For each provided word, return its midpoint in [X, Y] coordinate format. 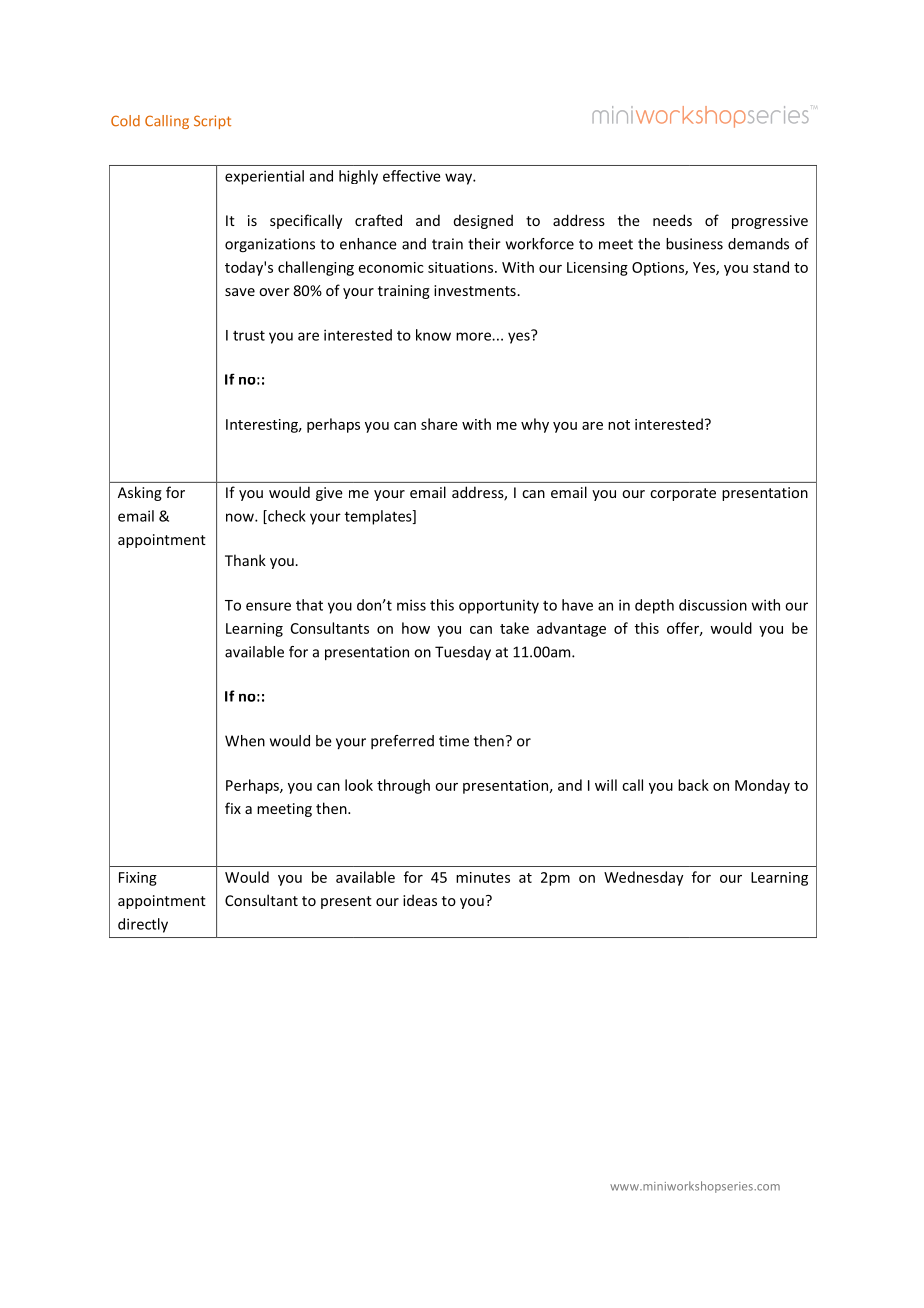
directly [143, 925]
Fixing [138, 879]
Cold [125, 121]
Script [212, 122]
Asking [140, 493]
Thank [245, 560]
